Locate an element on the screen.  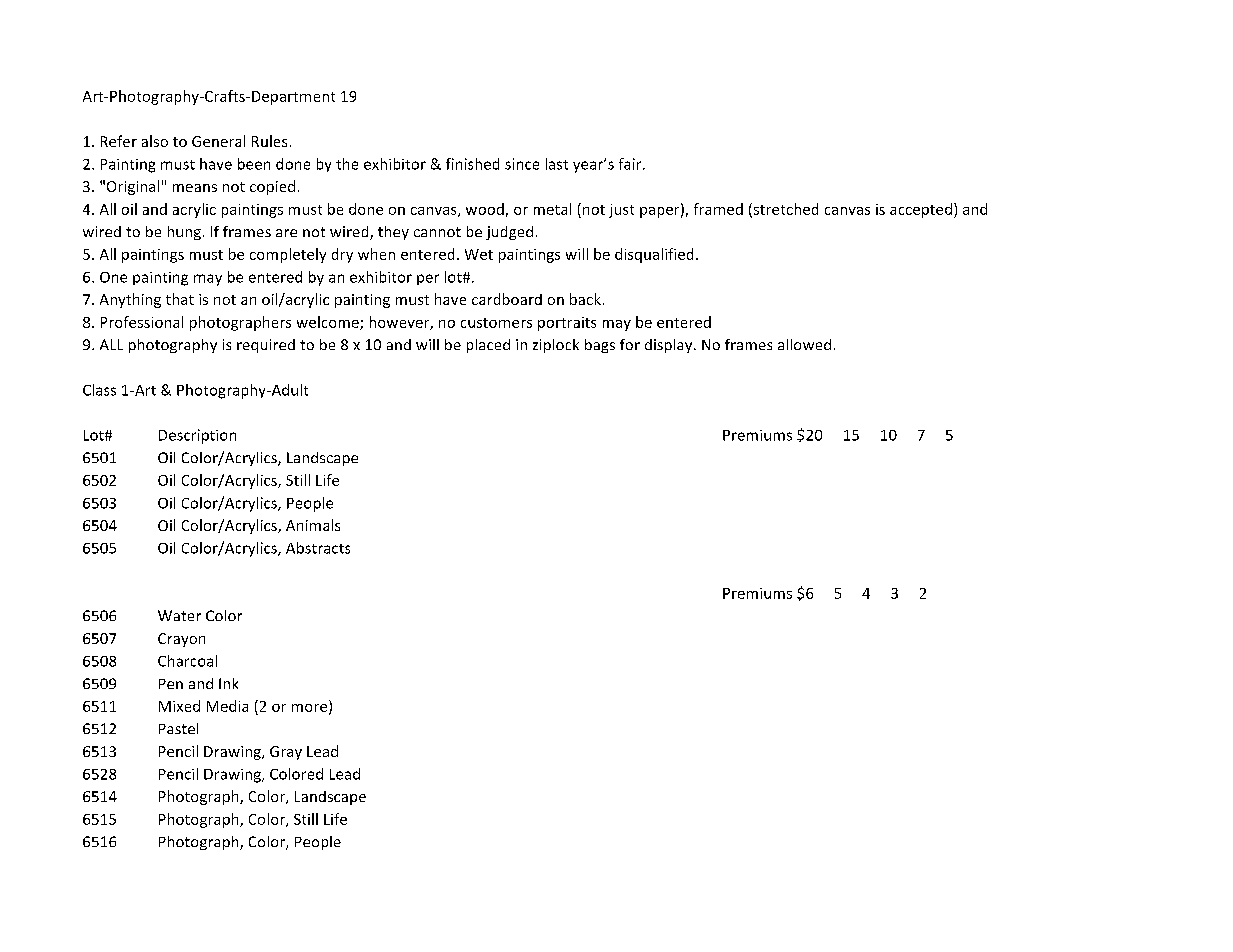
placed is located at coordinates (488, 346).
